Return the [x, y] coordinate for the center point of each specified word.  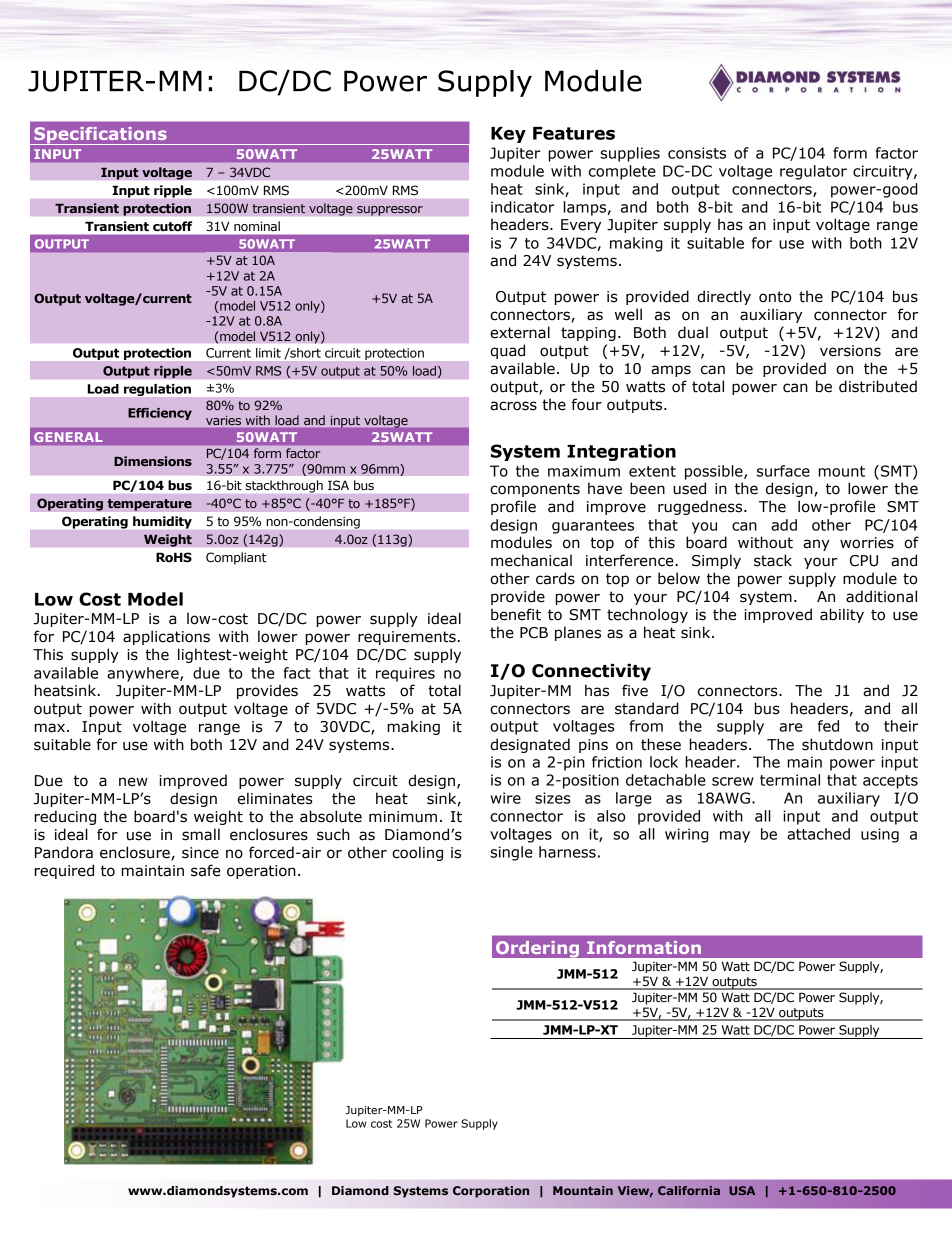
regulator [813, 172]
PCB [534, 633]
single [511, 853]
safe [206, 870]
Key [508, 135]
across [513, 406]
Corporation [491, 1192]
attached [818, 834]
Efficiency [160, 414]
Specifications [100, 136]
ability [842, 615]
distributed [878, 386]
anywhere [144, 674]
